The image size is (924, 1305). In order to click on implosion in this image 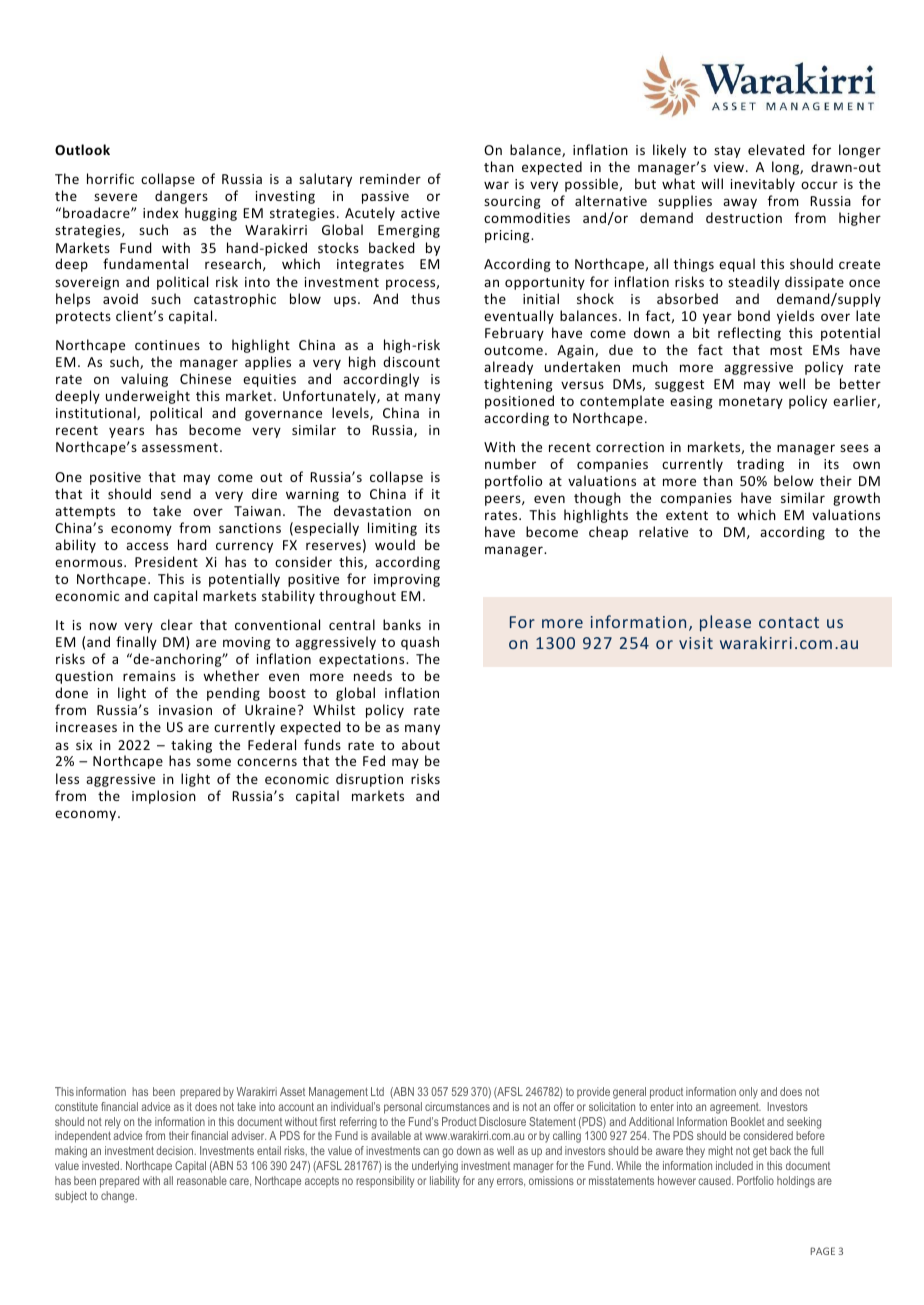, I will do `click(164, 797)`.
